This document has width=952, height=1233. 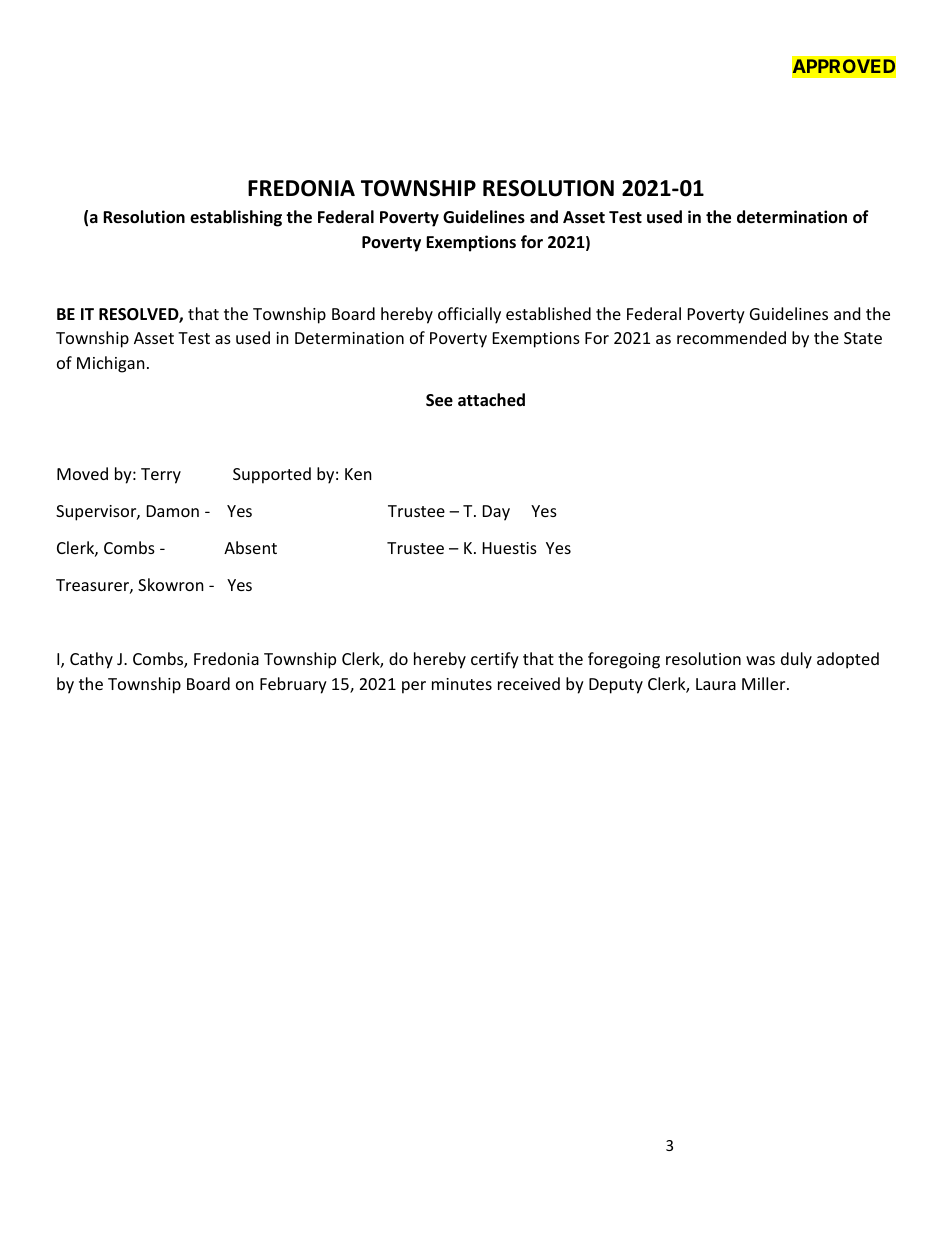 What do you see at coordinates (548, 313) in the document?
I see `established` at bounding box center [548, 313].
